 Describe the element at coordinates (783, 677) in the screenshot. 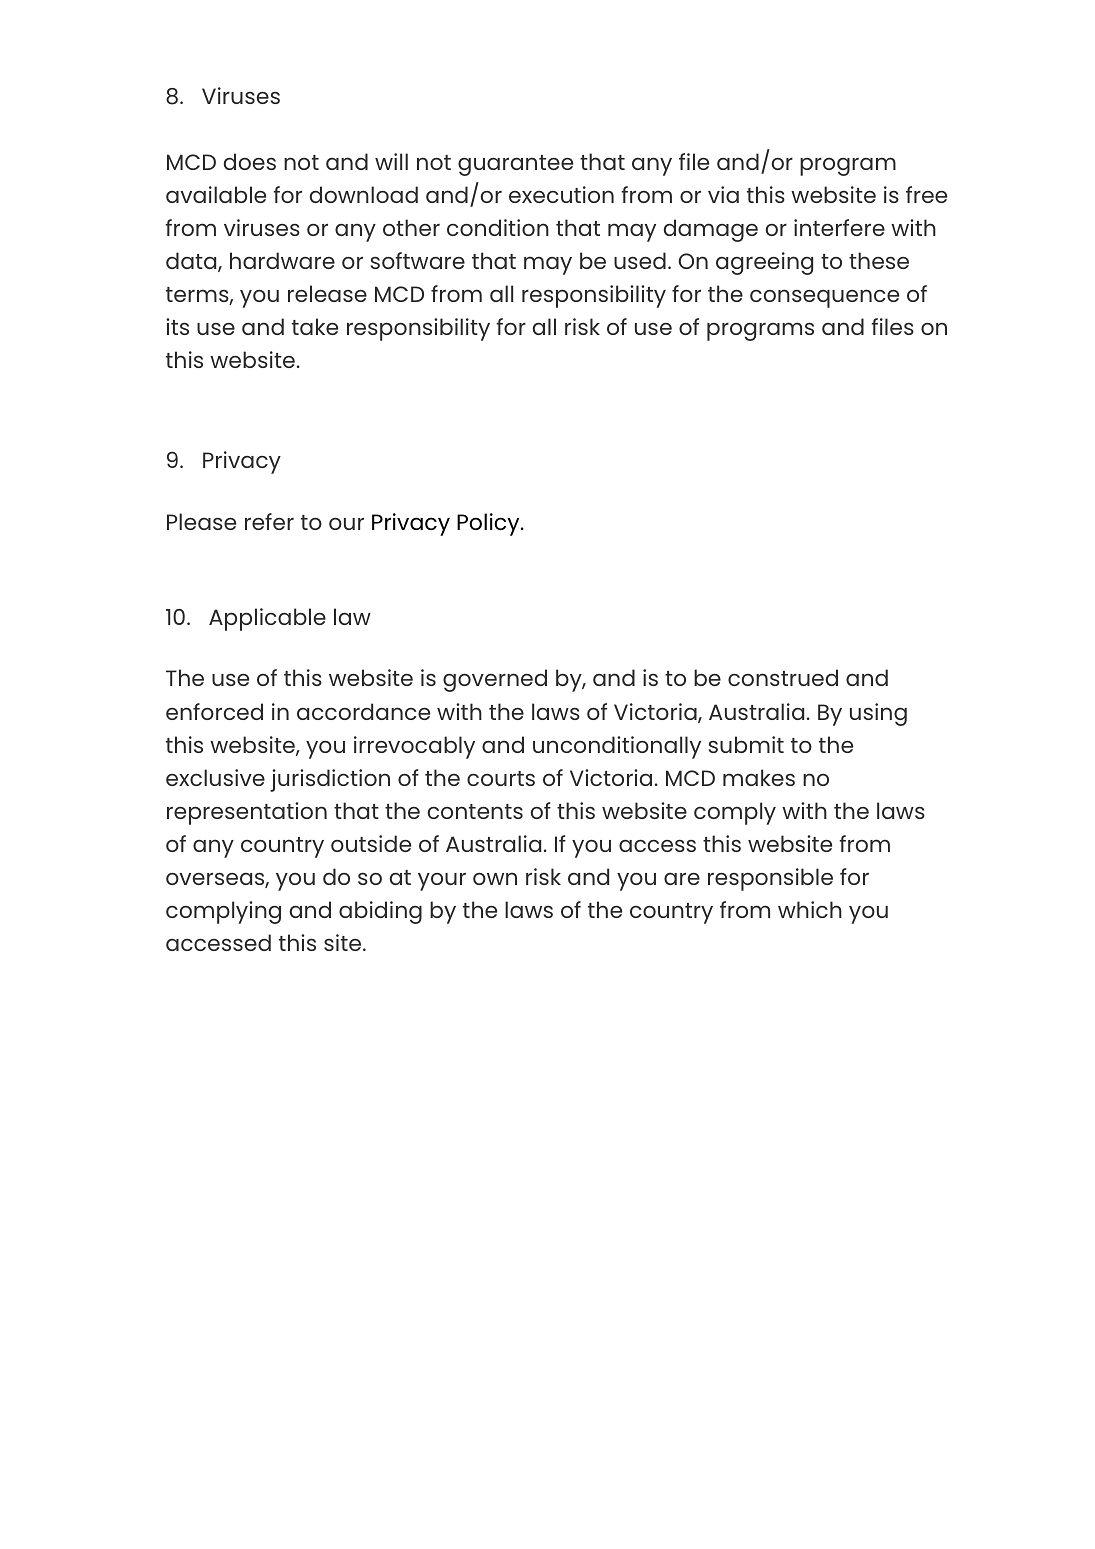

I see `construed` at that location.
